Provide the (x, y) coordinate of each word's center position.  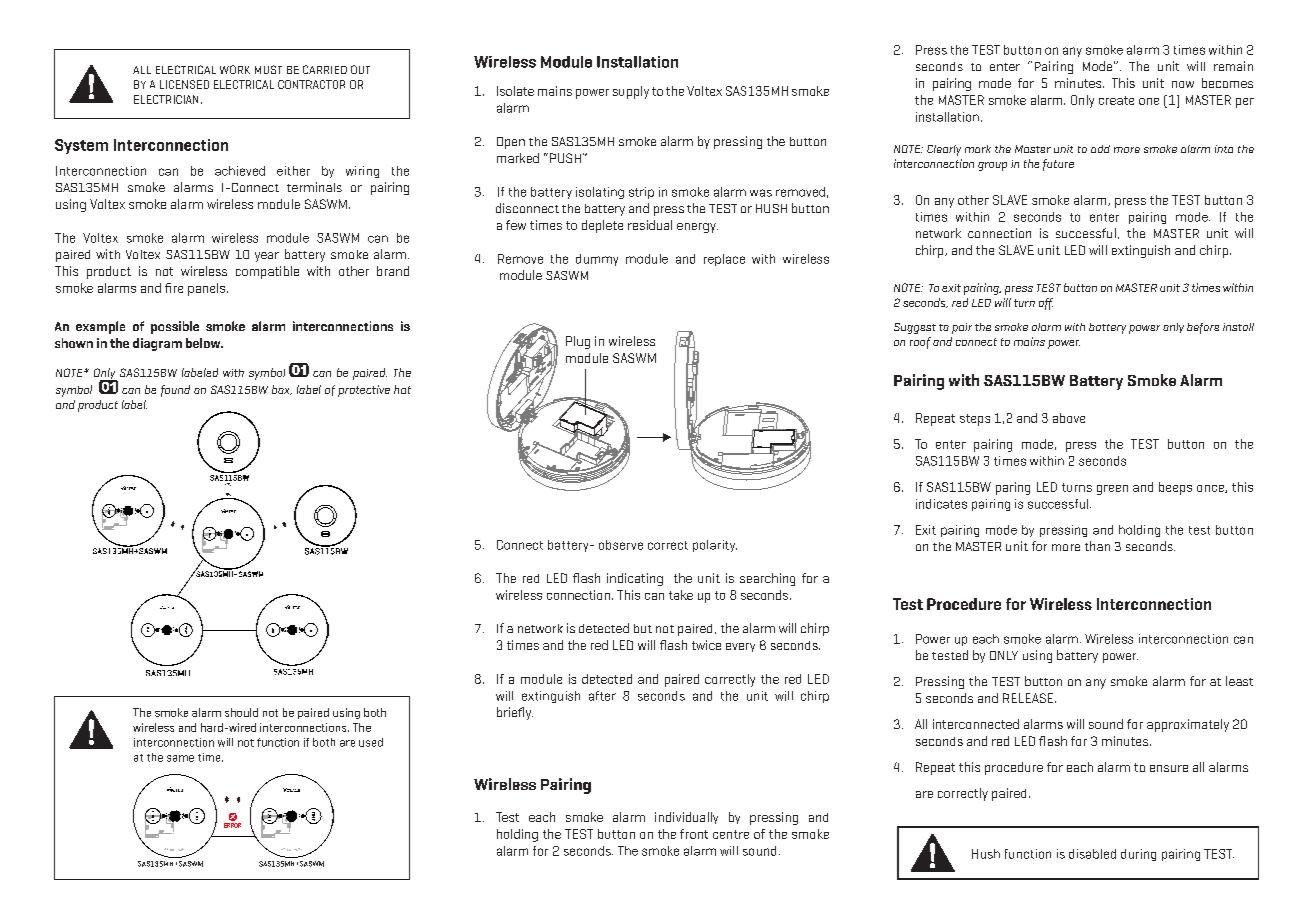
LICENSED (184, 84)
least (1239, 681)
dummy (597, 260)
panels (208, 289)
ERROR (232, 825)
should (241, 712)
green (1112, 490)
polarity (715, 546)
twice (706, 645)
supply (631, 92)
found (175, 391)
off (1046, 304)
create (1116, 100)
